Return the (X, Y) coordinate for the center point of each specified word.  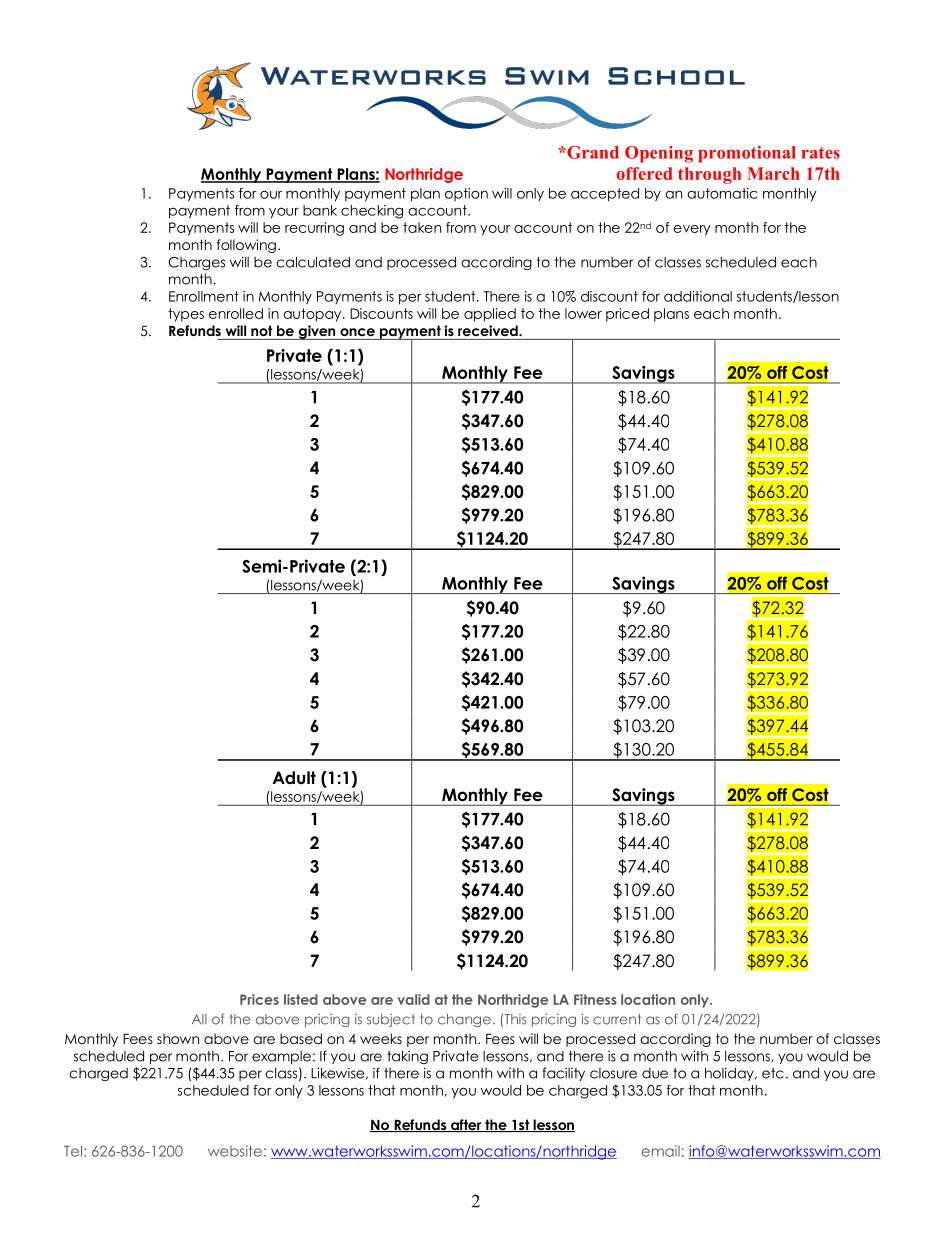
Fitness (595, 999)
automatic (722, 193)
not (261, 330)
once (357, 332)
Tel (73, 1151)
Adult (294, 778)
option (466, 194)
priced (627, 315)
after (466, 1125)
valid (413, 999)
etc (773, 1073)
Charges (196, 263)
